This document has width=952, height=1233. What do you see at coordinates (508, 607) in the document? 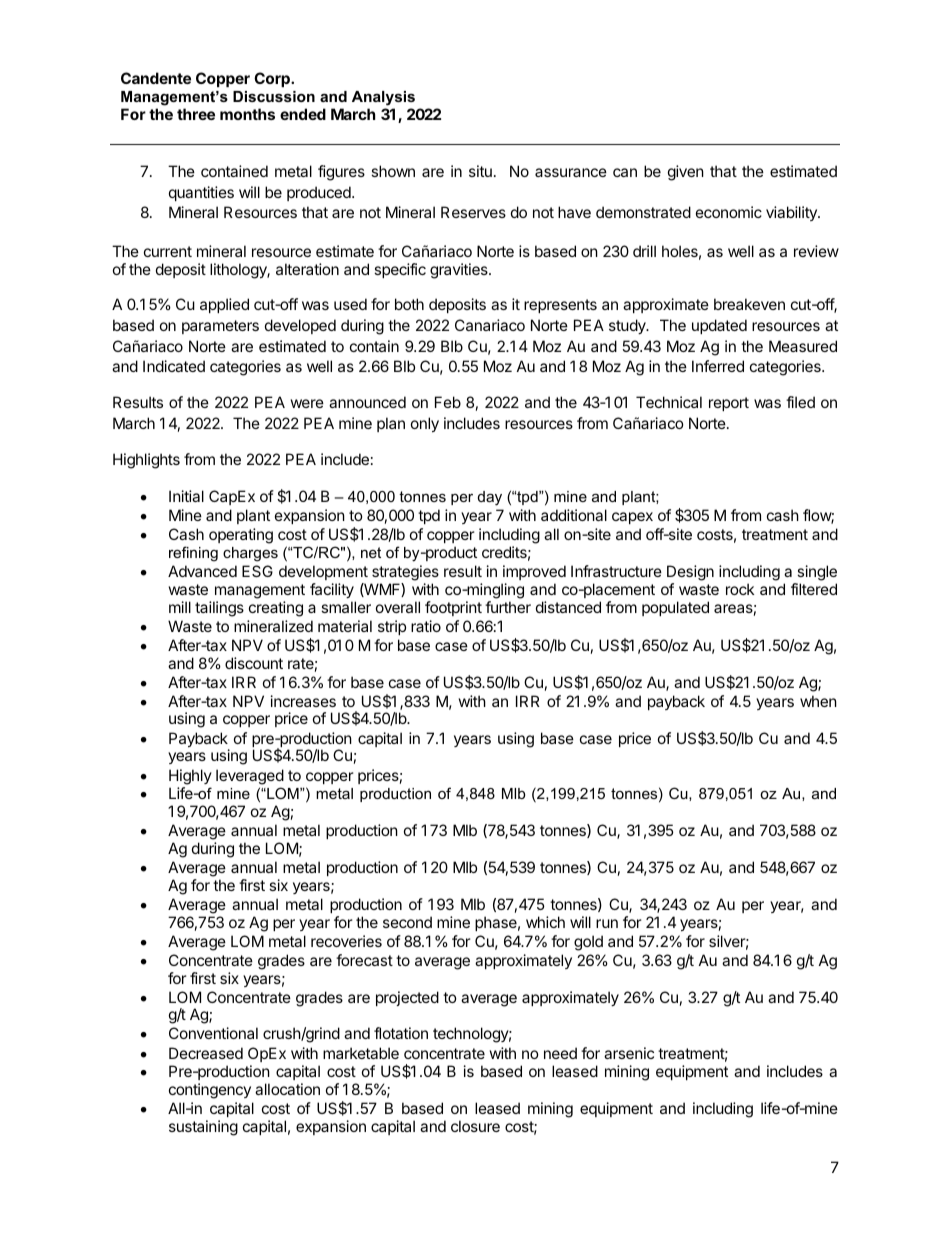
I see `further` at bounding box center [508, 607].
